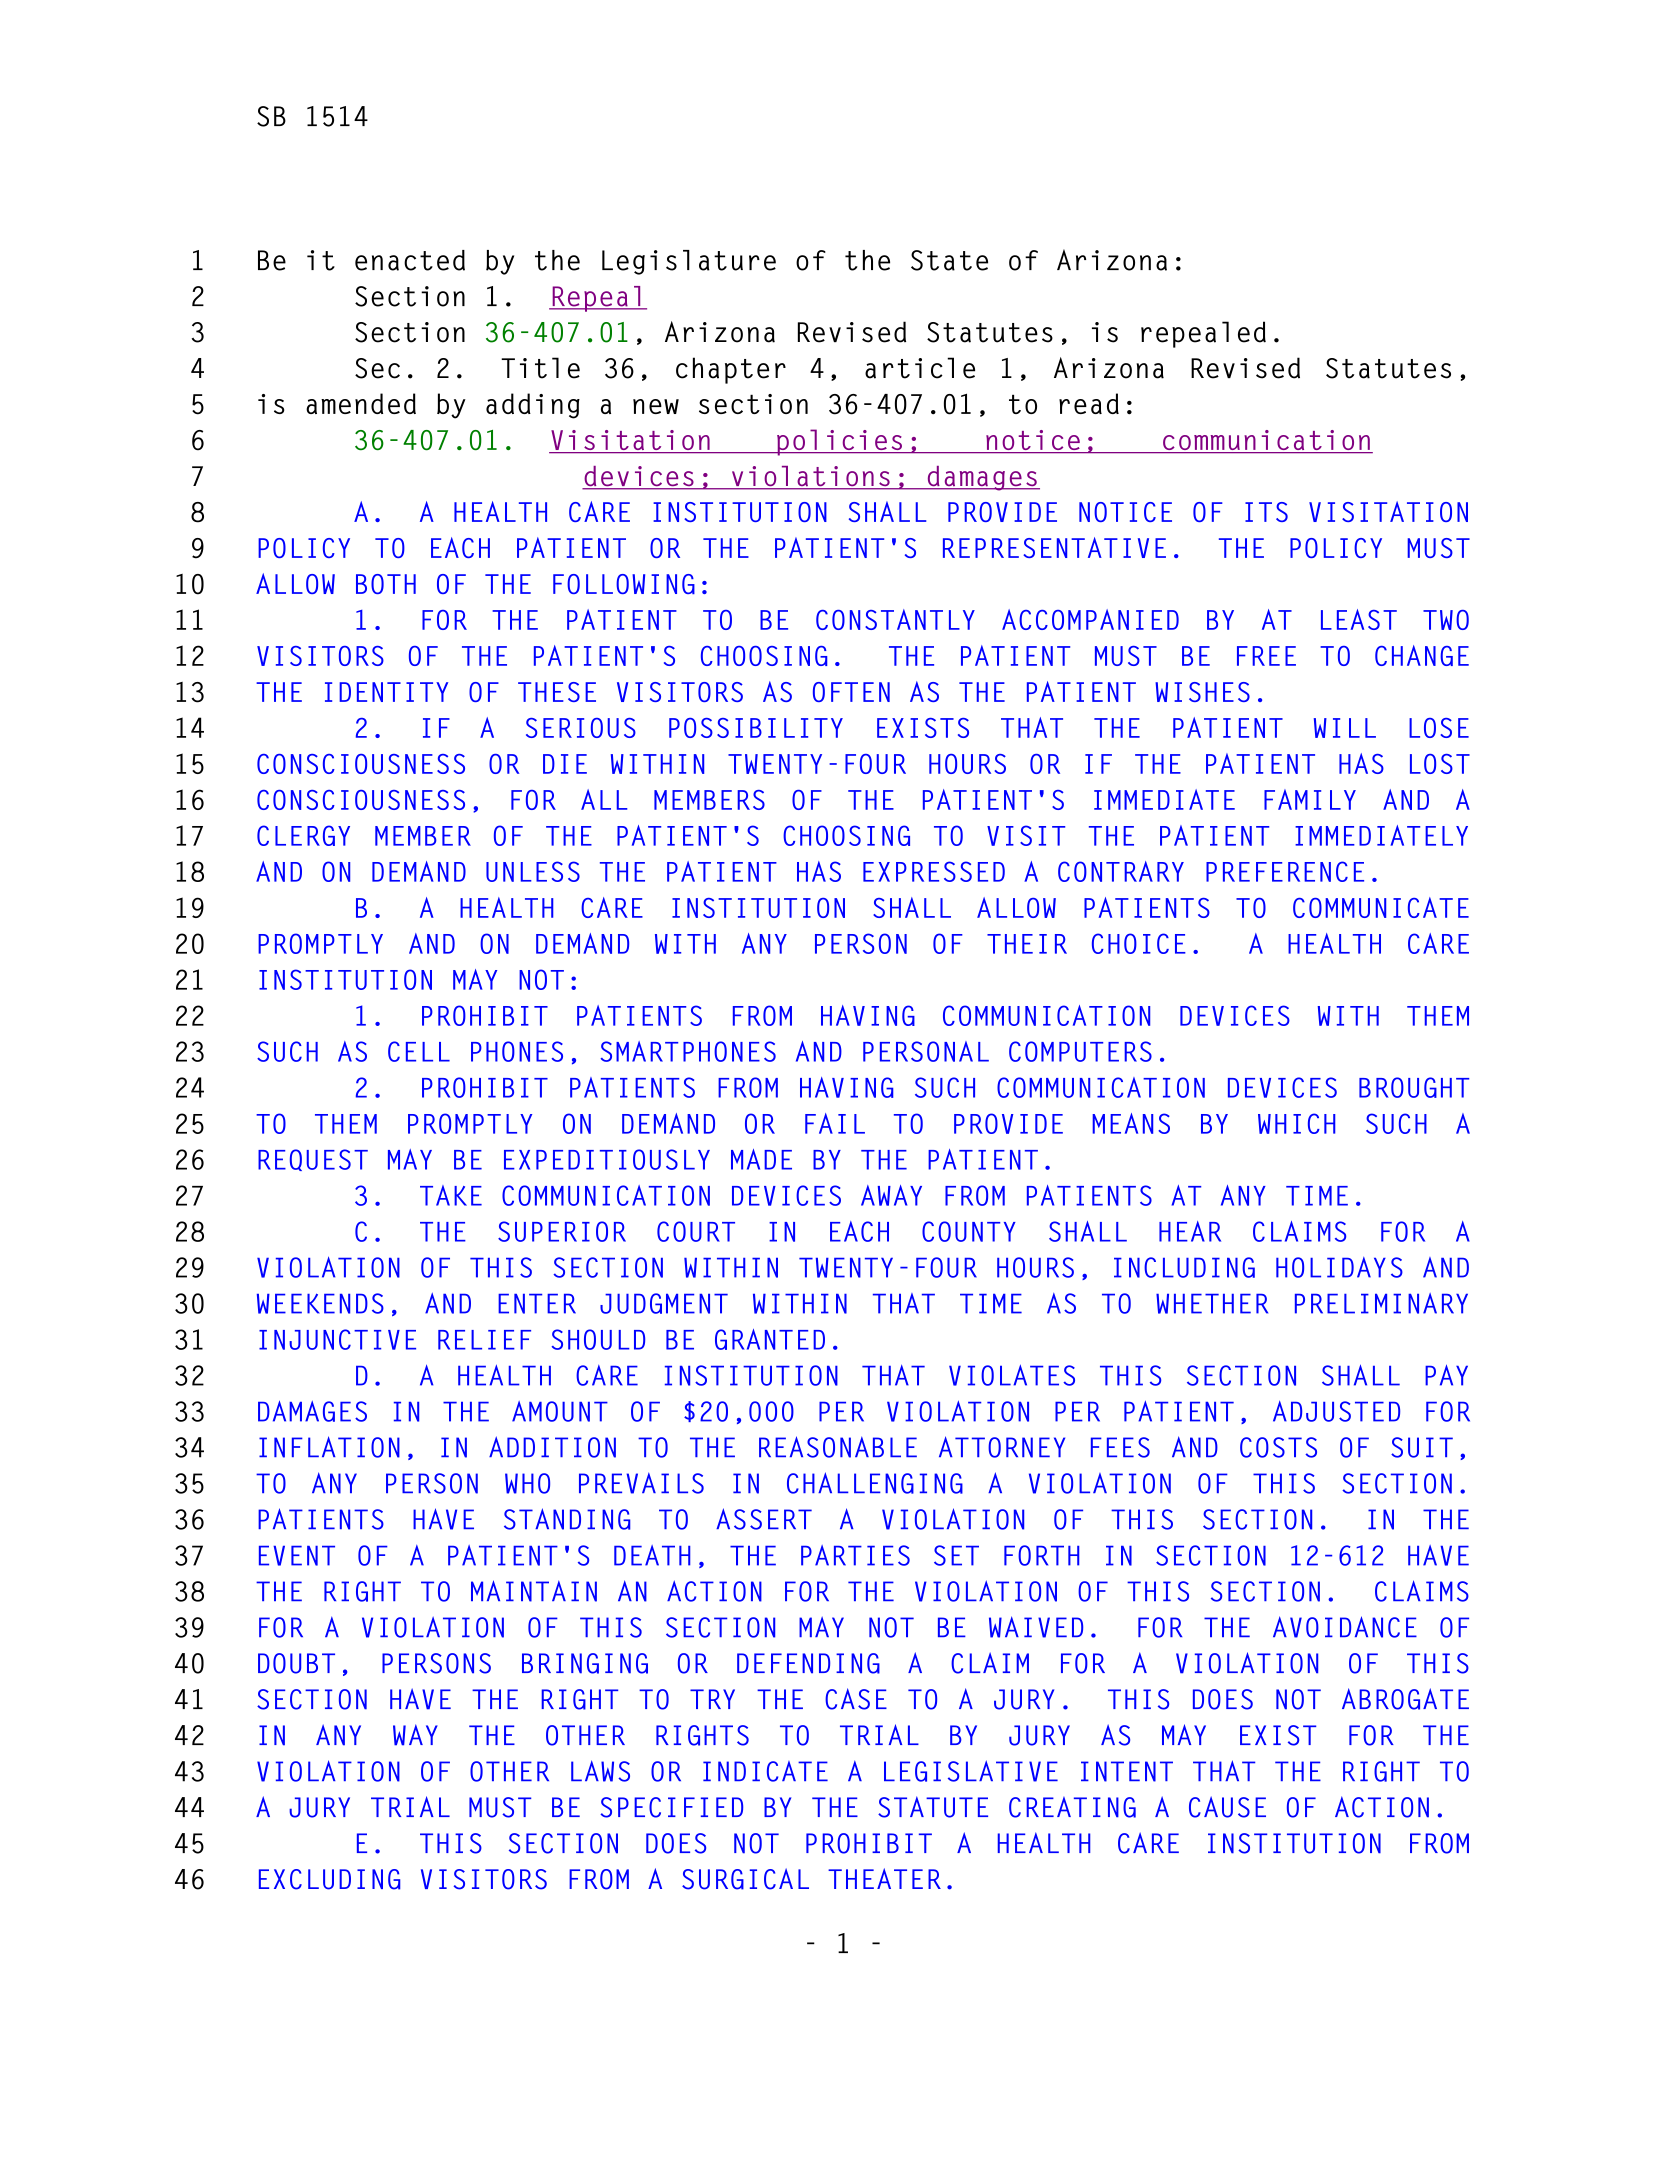 The image size is (1667, 2157). What do you see at coordinates (920, 368) in the screenshot?
I see `article` at bounding box center [920, 368].
